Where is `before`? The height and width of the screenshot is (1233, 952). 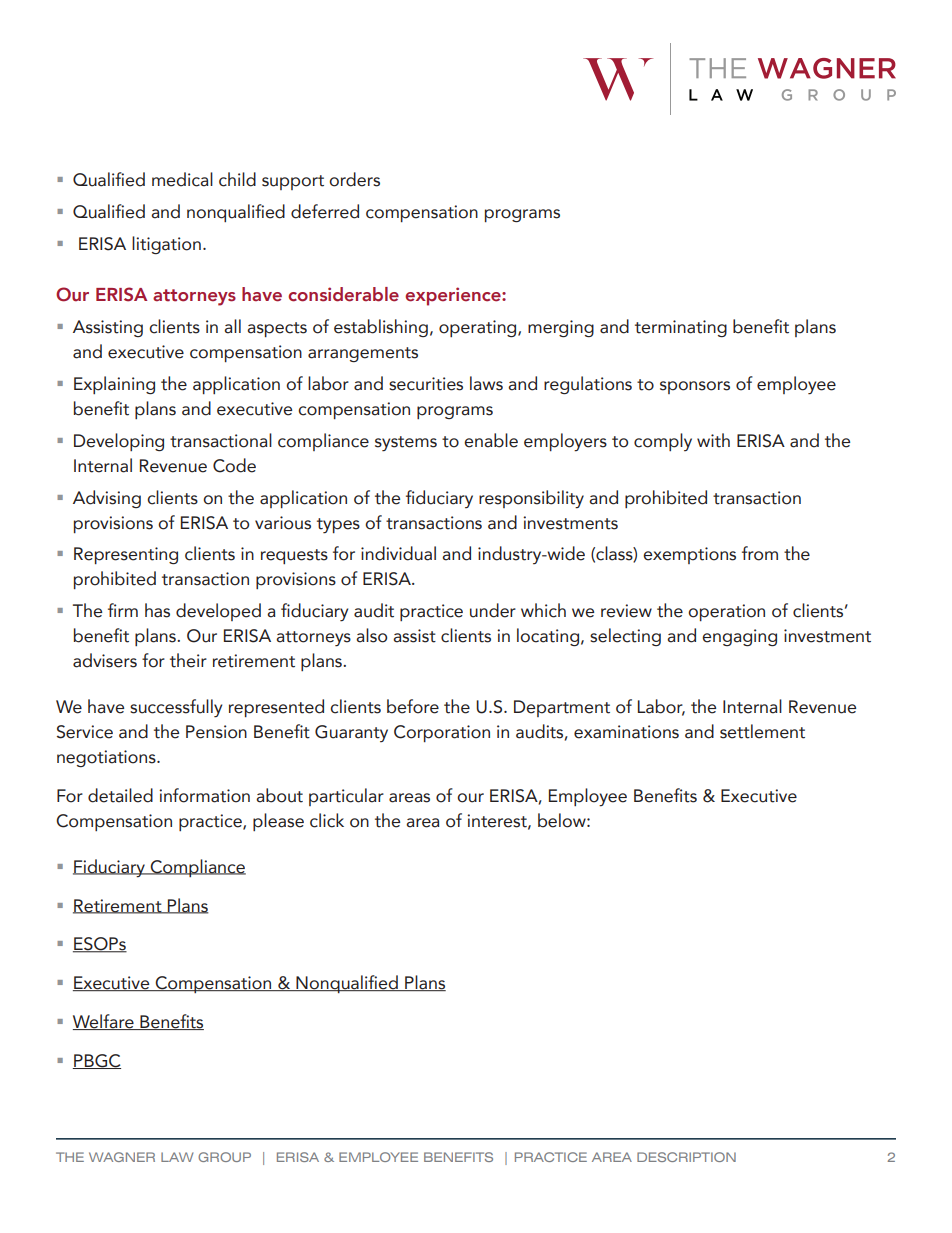 before is located at coordinates (413, 706).
